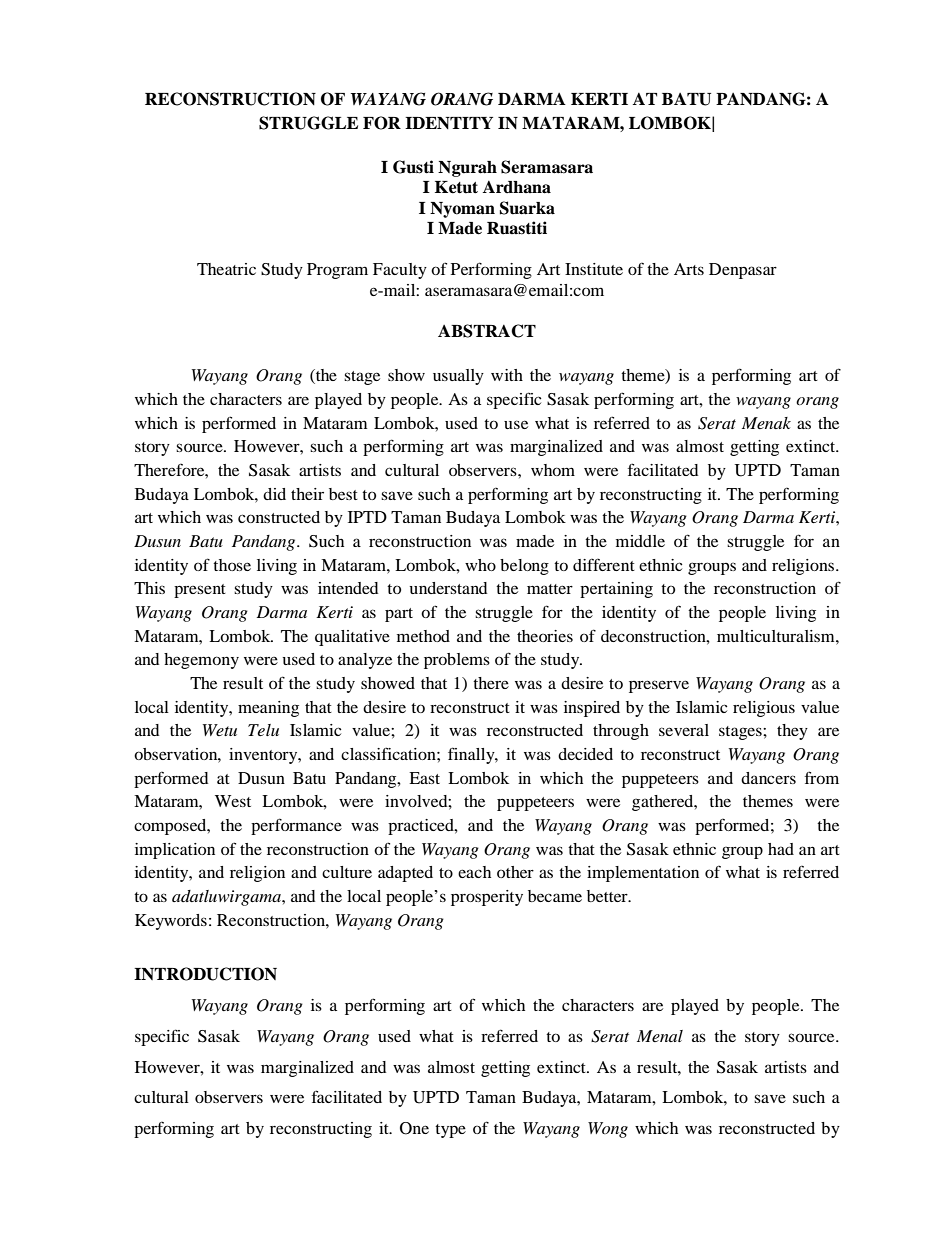 The height and width of the screenshot is (1233, 952). I want to click on middle, so click(640, 541).
